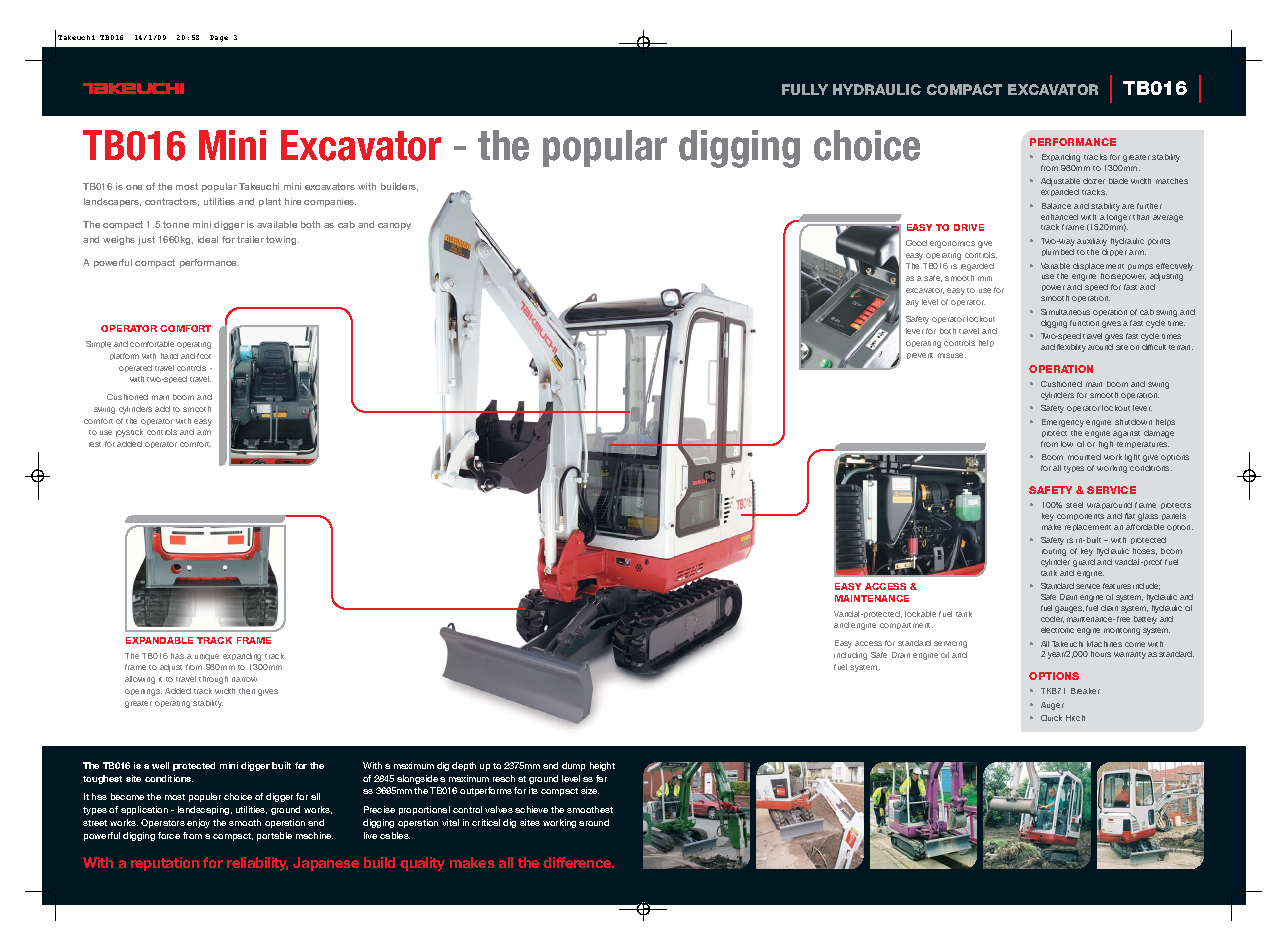 The image size is (1288, 951). Describe the element at coordinates (394, 226) in the document. I see `canopy` at that location.
